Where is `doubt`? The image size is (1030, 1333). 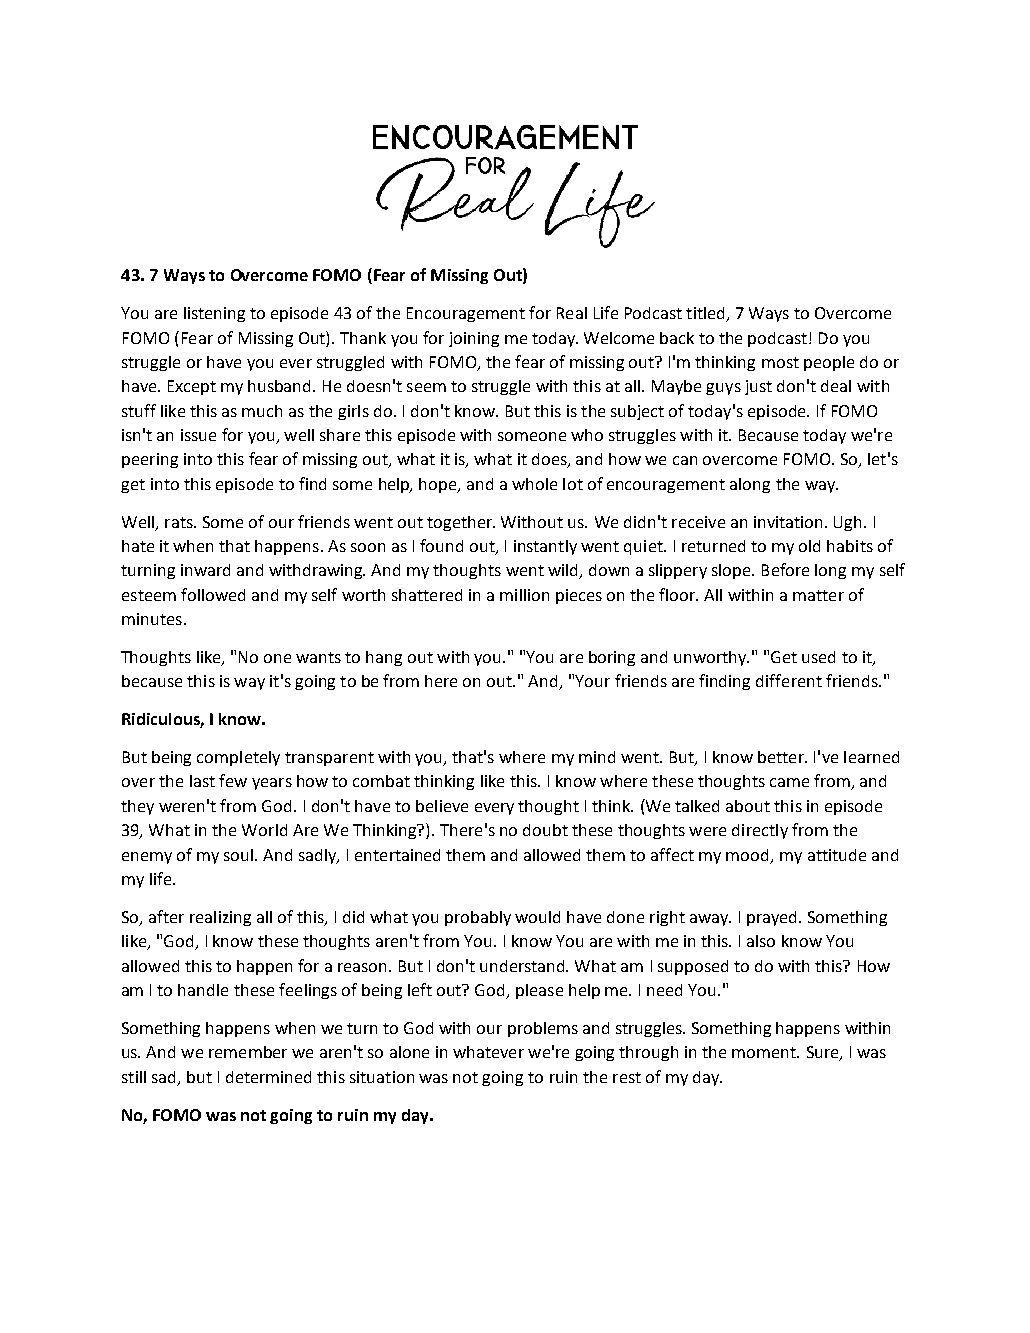
doubt is located at coordinates (545, 830).
